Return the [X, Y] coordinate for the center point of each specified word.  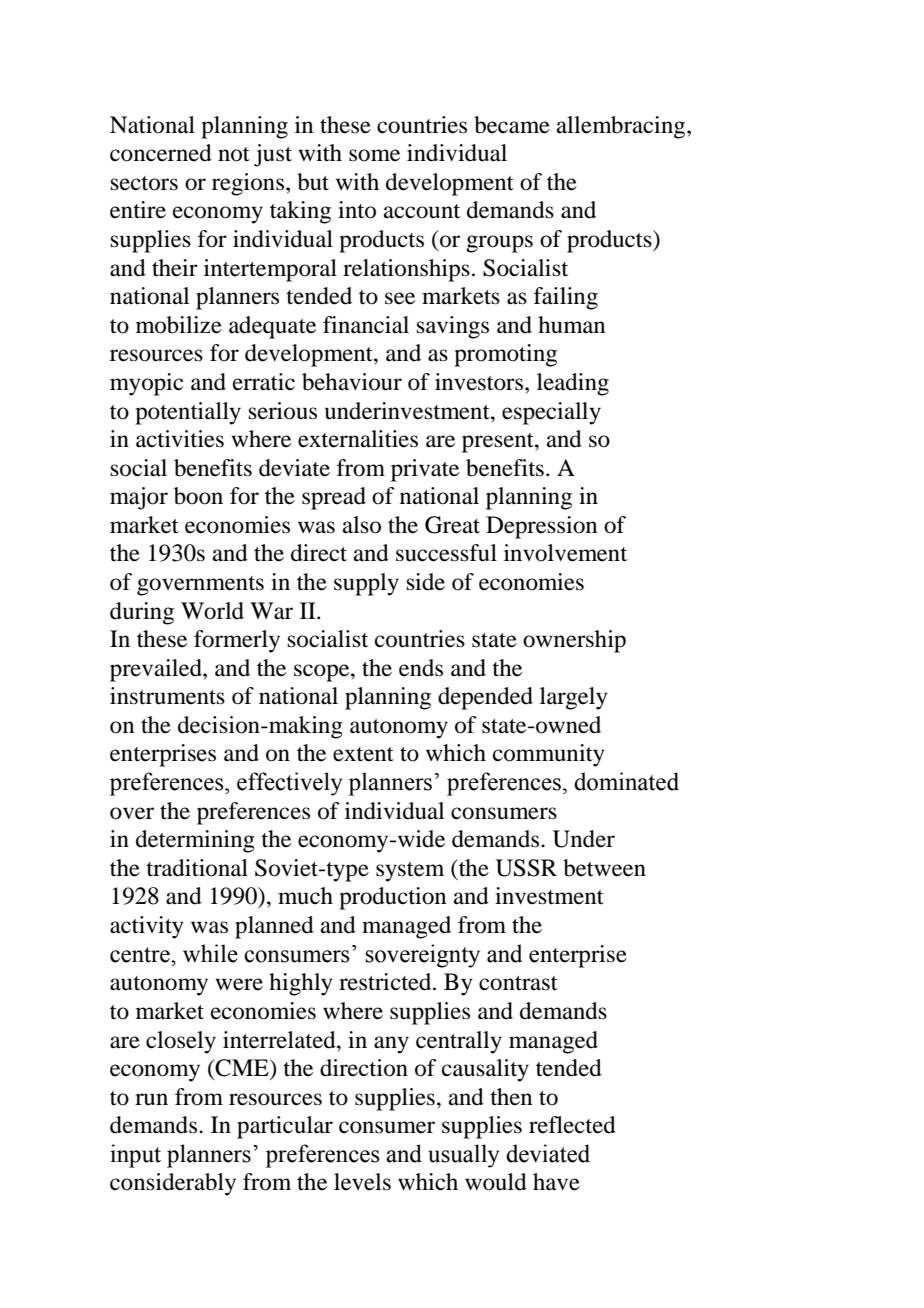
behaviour [352, 382]
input [135, 1156]
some [374, 155]
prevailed [157, 670]
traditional [197, 868]
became [512, 125]
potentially [188, 413]
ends [421, 668]
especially [551, 413]
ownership [574, 641]
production [392, 898]
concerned [161, 153]
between [604, 868]
